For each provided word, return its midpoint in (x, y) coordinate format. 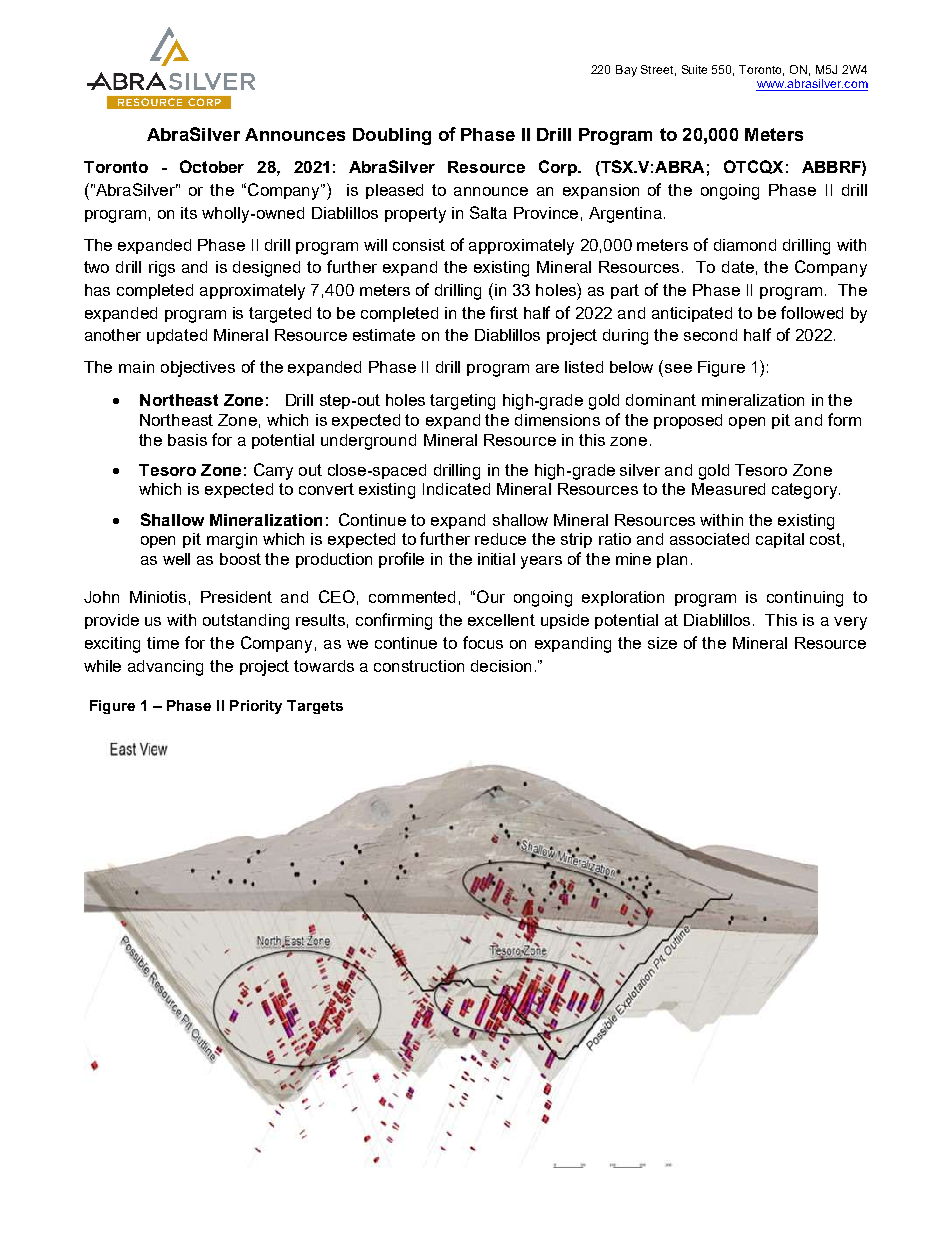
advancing (165, 668)
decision (501, 666)
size (662, 643)
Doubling (392, 136)
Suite (694, 69)
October (212, 166)
